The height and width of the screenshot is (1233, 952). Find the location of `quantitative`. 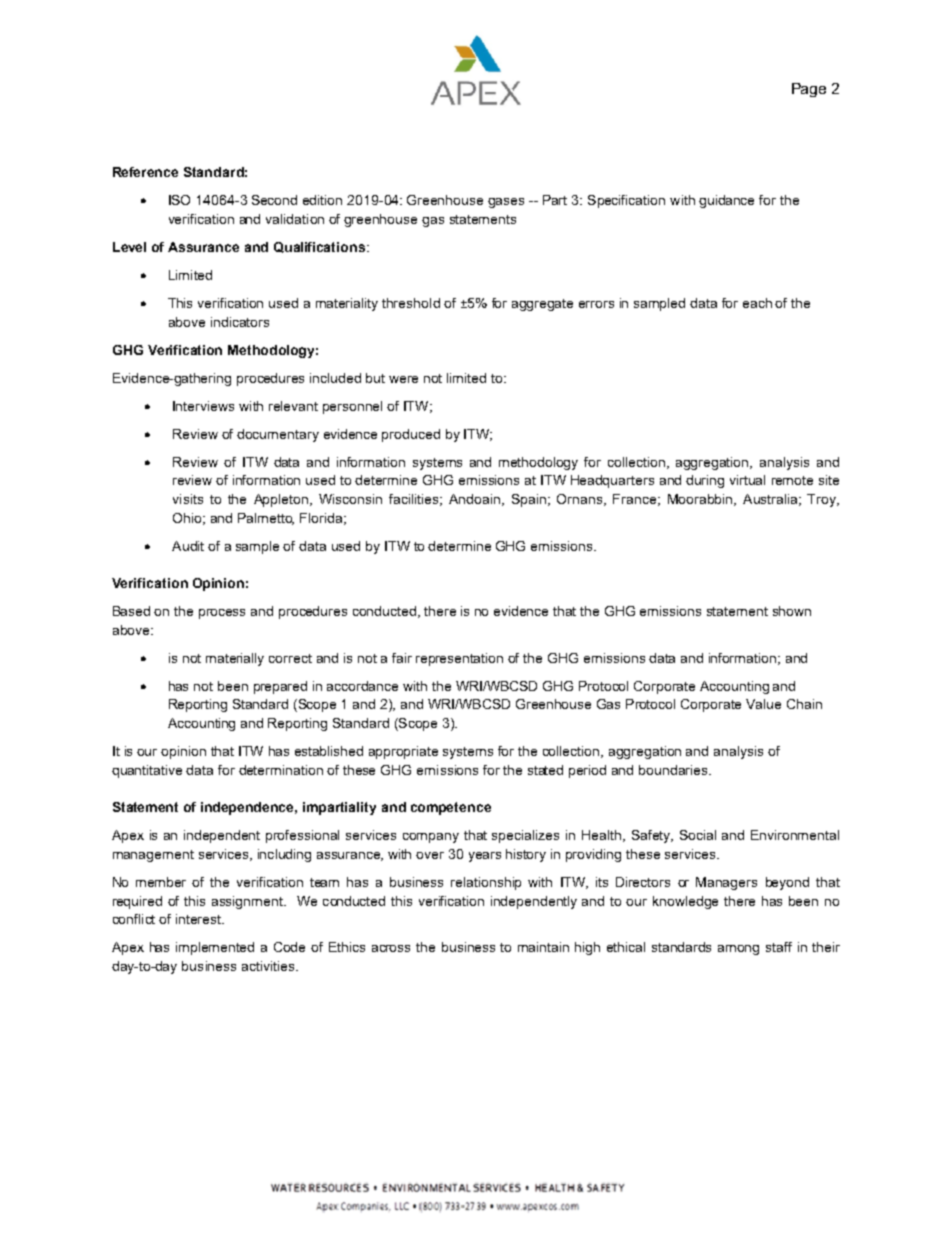

quantitative is located at coordinates (147, 771).
